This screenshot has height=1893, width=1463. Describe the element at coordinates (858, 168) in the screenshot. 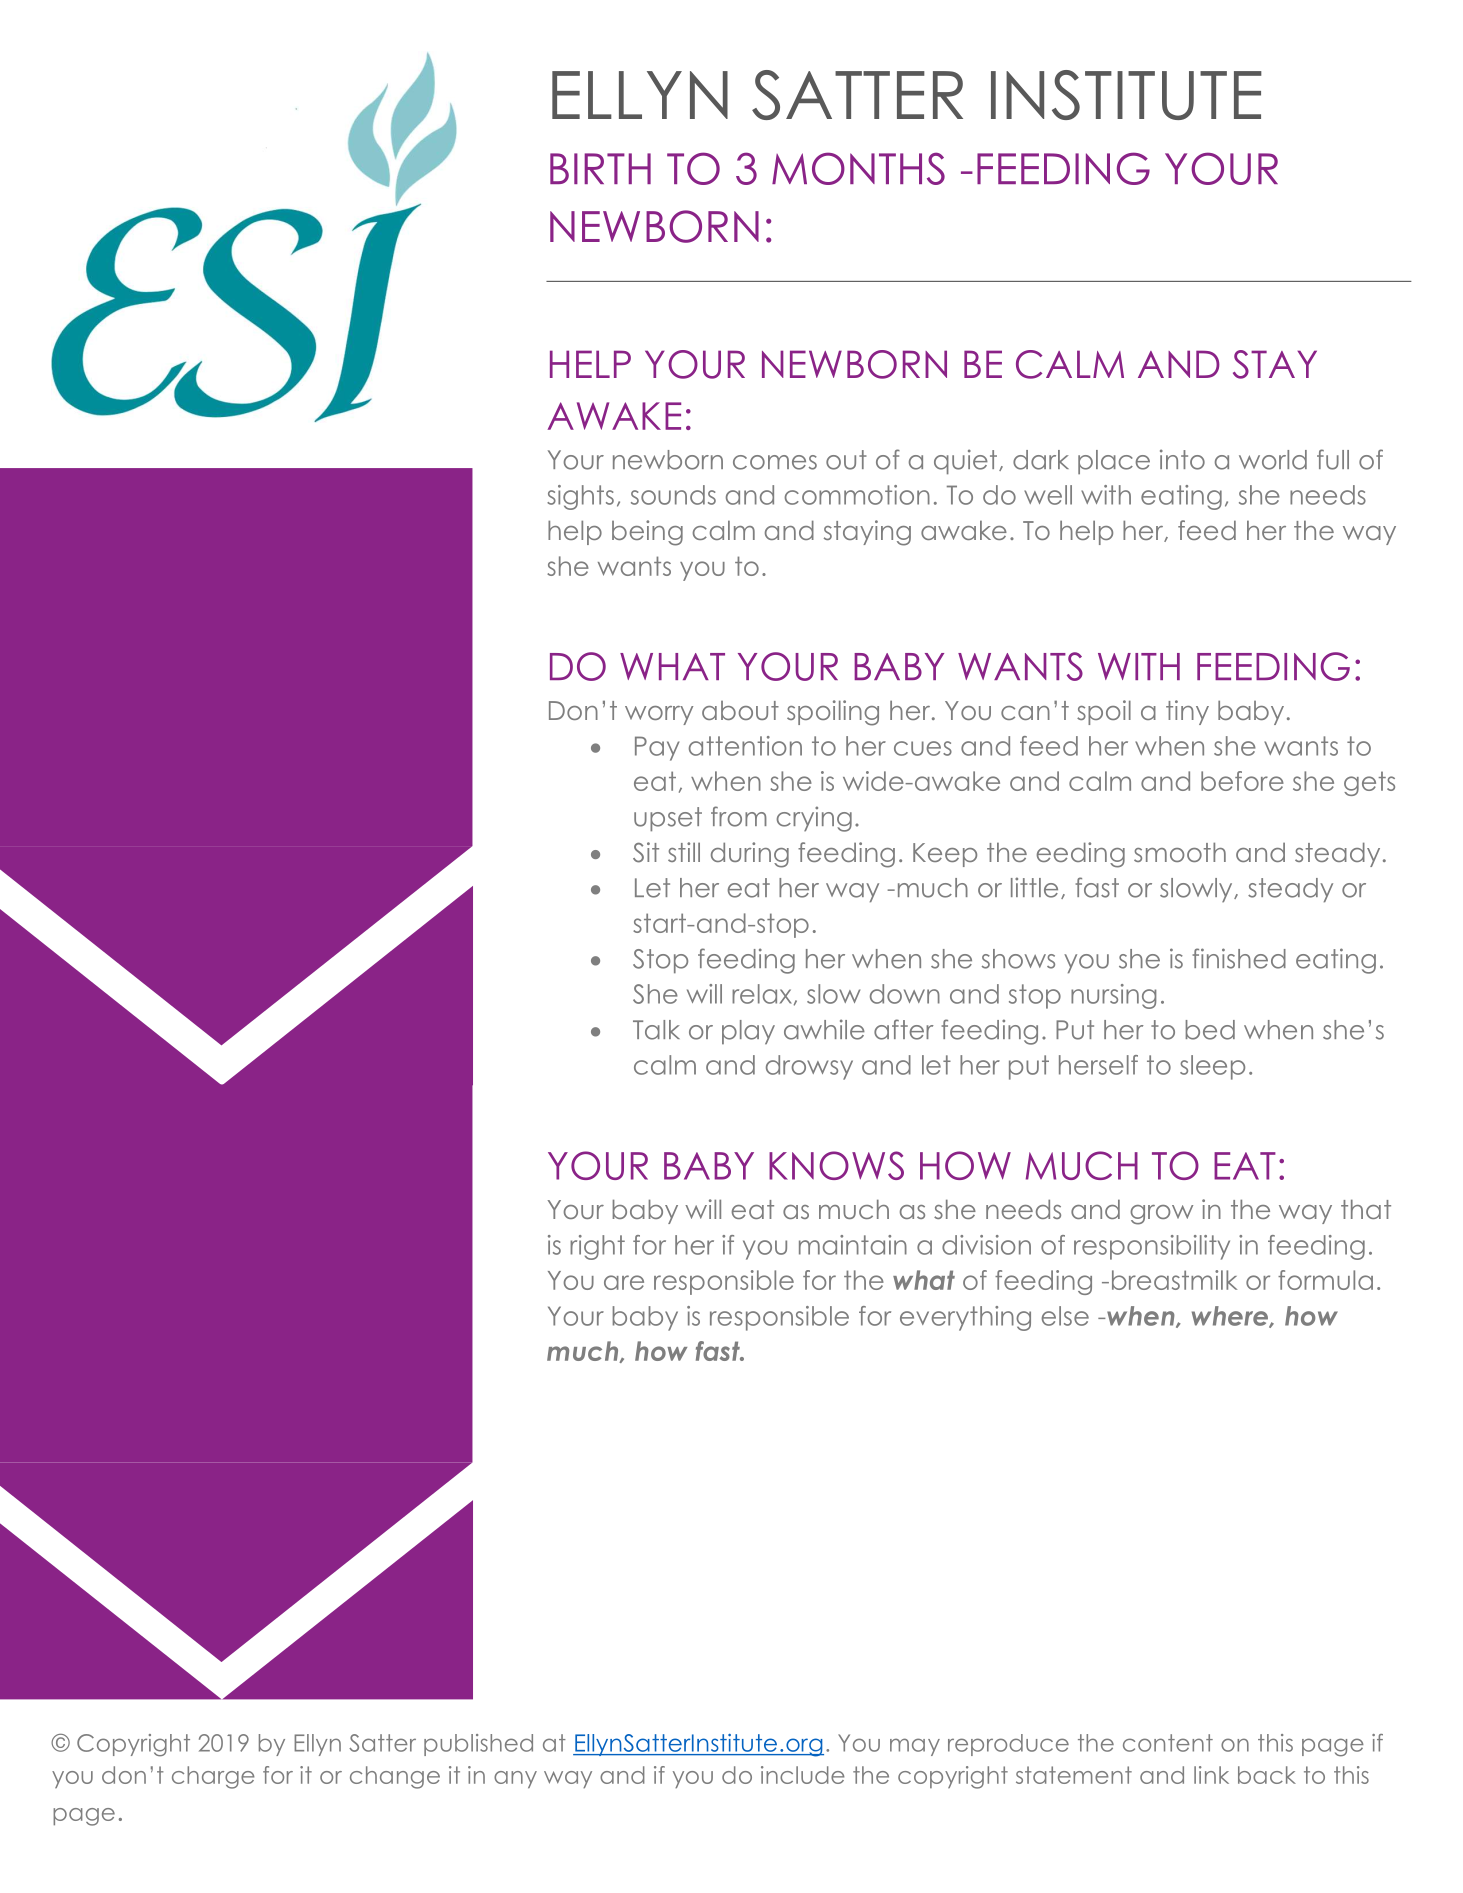

I see `MONTHS` at that location.
